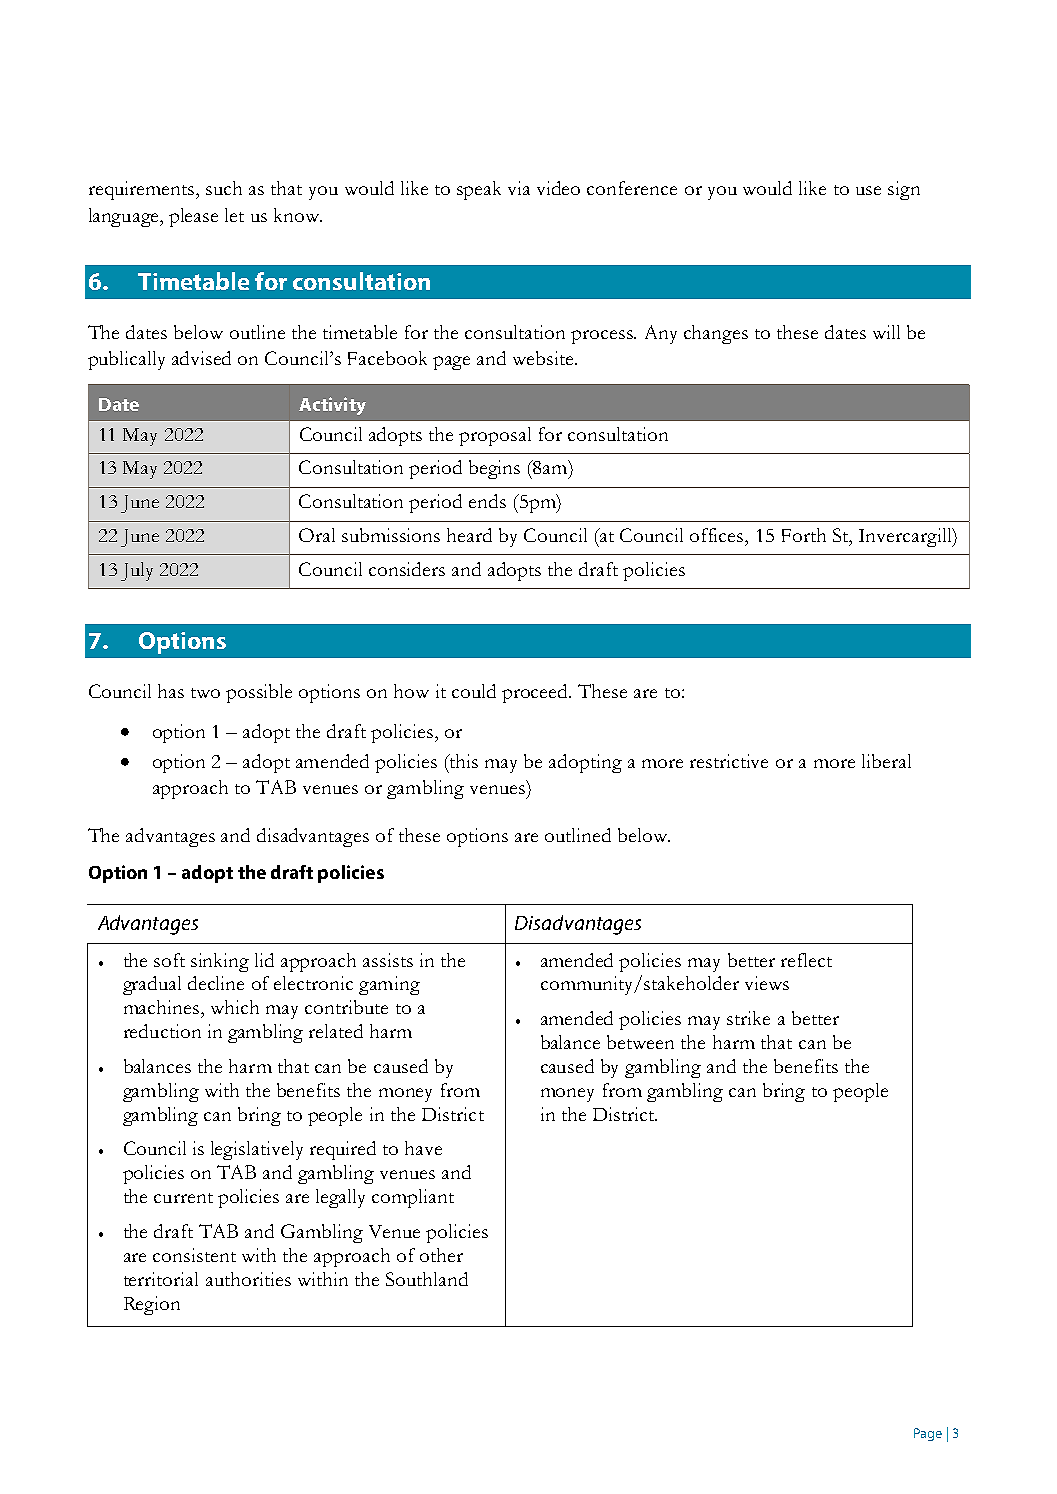  I want to click on via, so click(519, 188).
